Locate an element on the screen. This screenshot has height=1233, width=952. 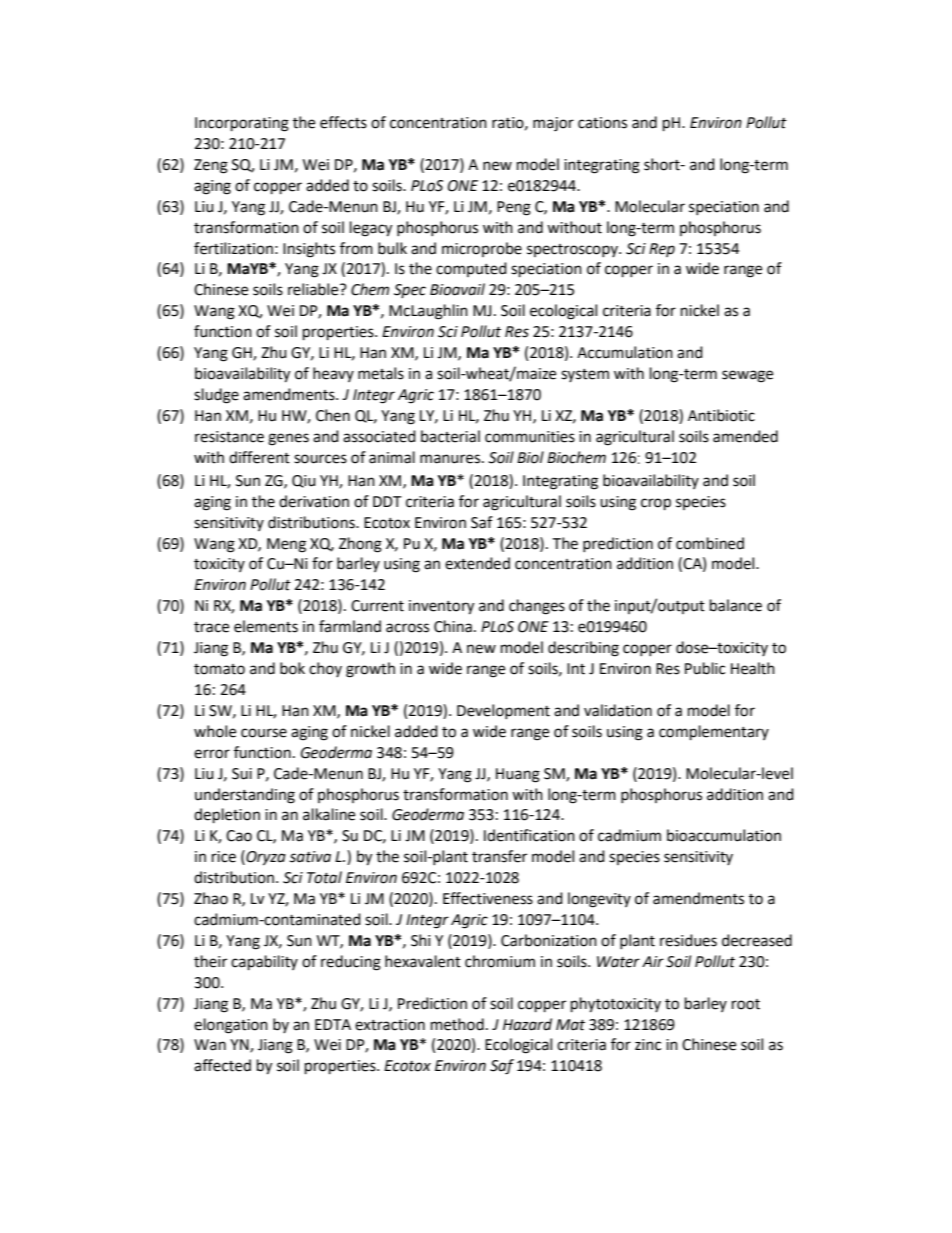
cations is located at coordinates (602, 123).
